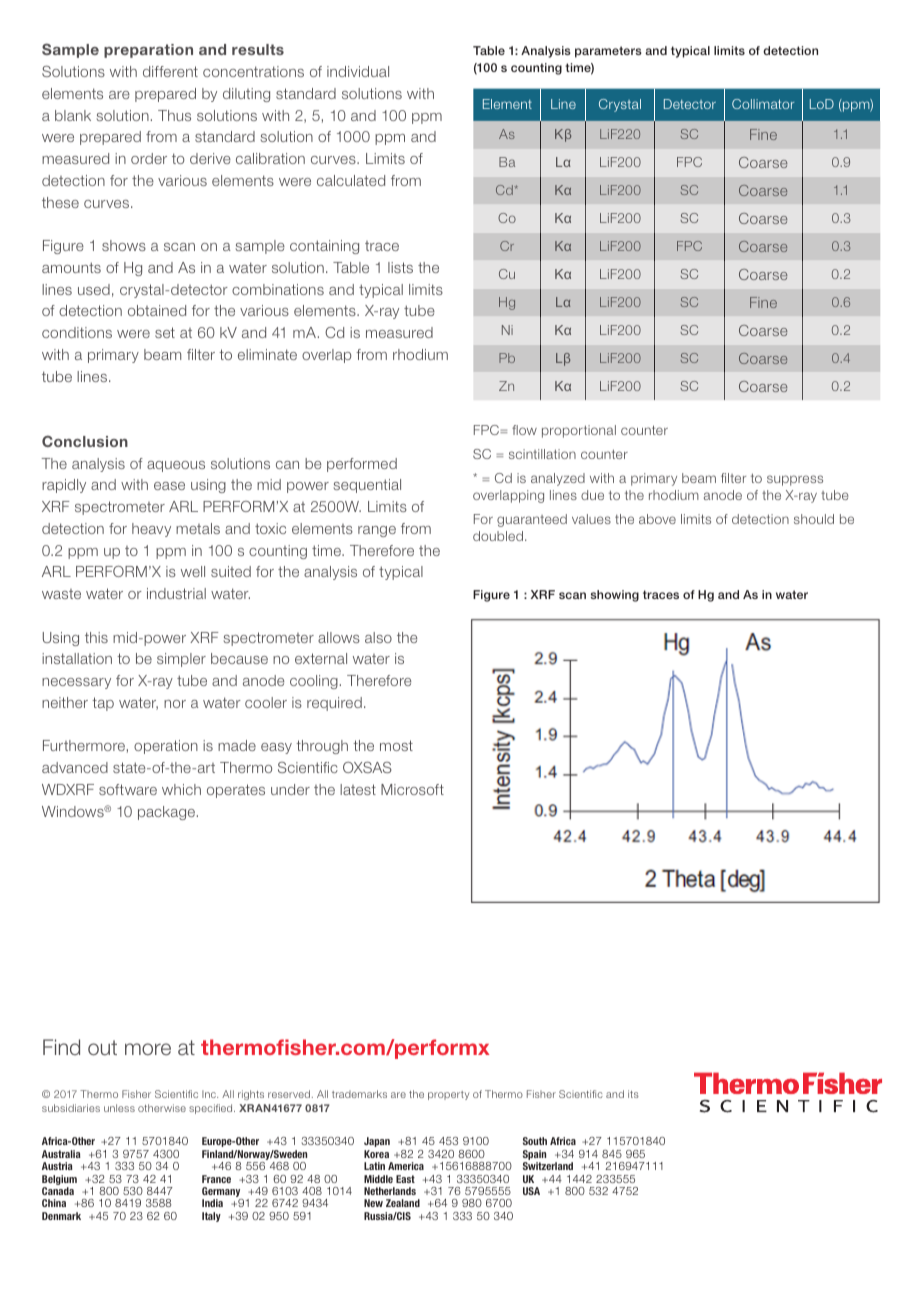 This screenshot has height=1308, width=924. I want to click on individual, so click(358, 71).
